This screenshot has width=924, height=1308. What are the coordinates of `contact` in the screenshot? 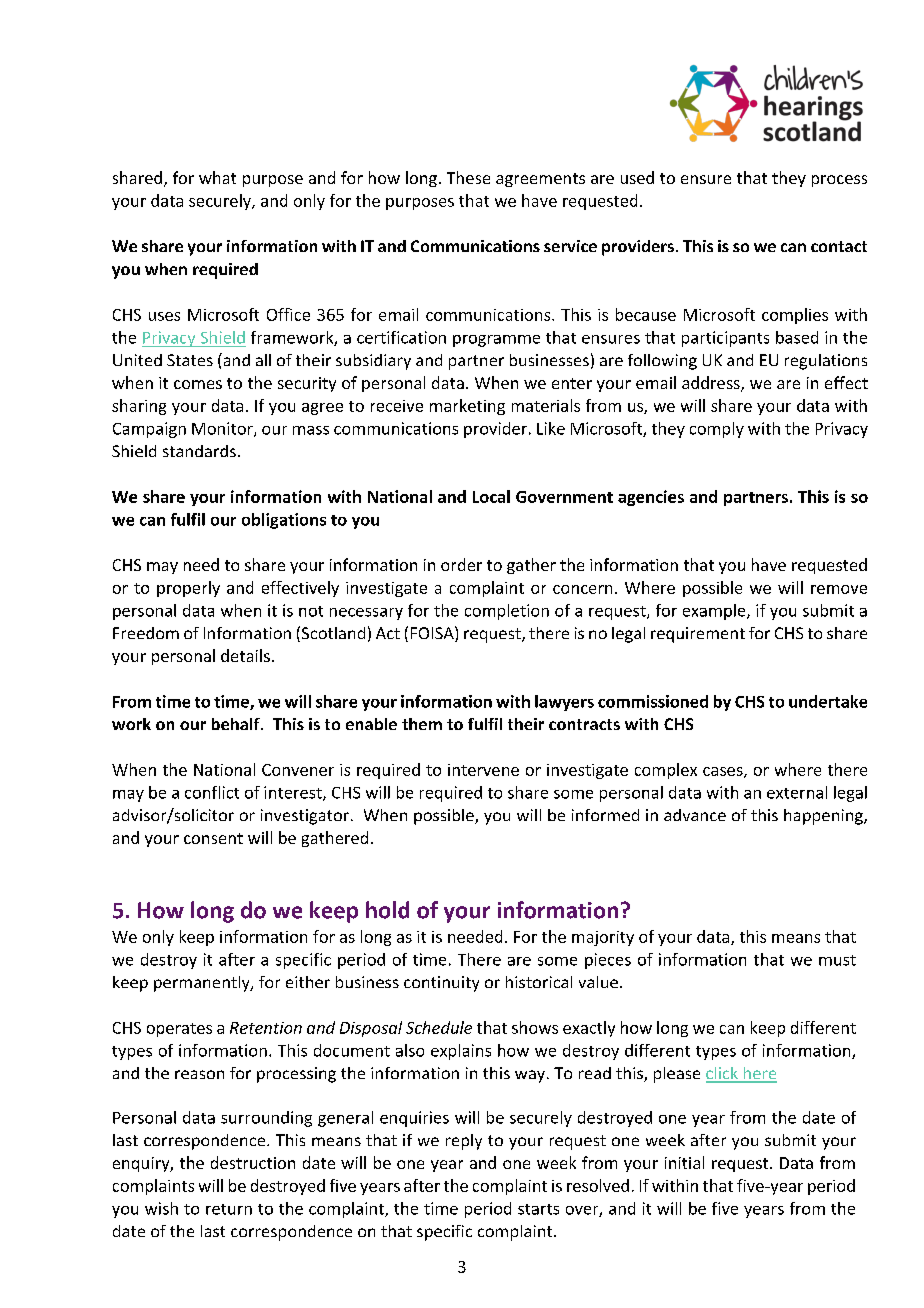 It's located at (839, 246).
